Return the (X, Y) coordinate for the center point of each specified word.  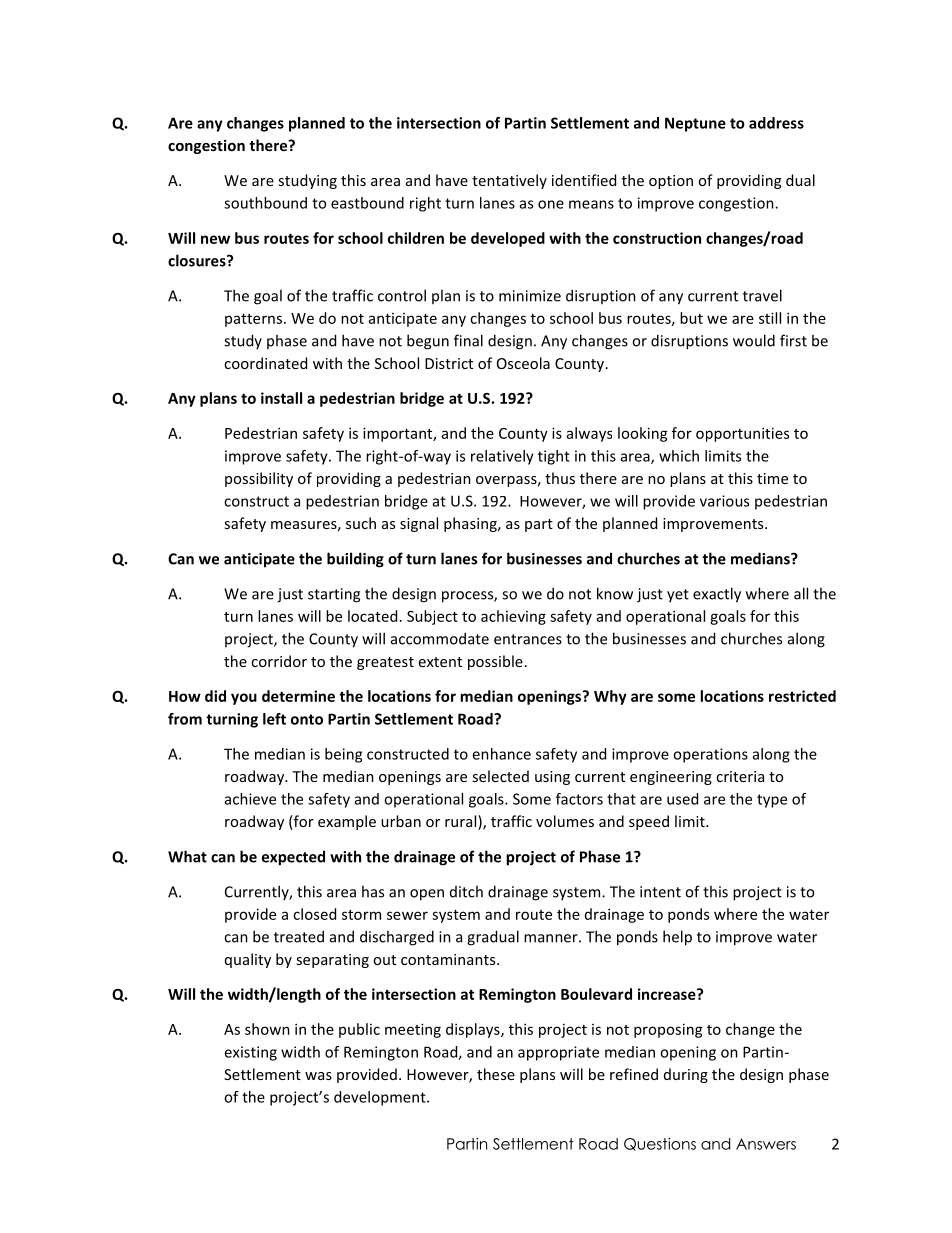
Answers (766, 1144)
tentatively (509, 181)
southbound (265, 203)
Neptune (695, 124)
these (496, 1074)
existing (250, 1053)
